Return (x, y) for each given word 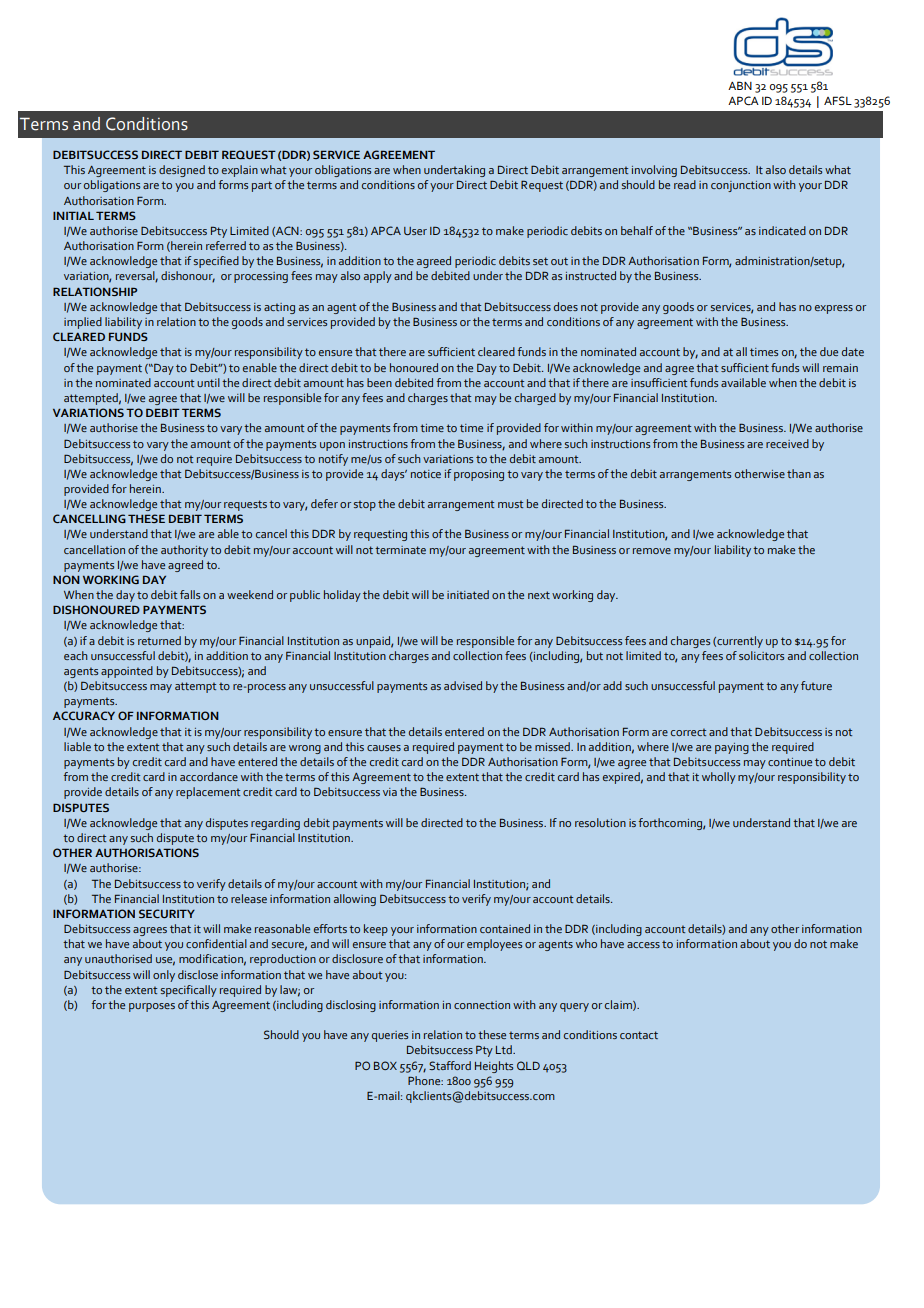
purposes (152, 1007)
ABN (740, 85)
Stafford (450, 1065)
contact (639, 1035)
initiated (468, 594)
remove (652, 551)
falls (190, 594)
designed (182, 171)
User (415, 231)
